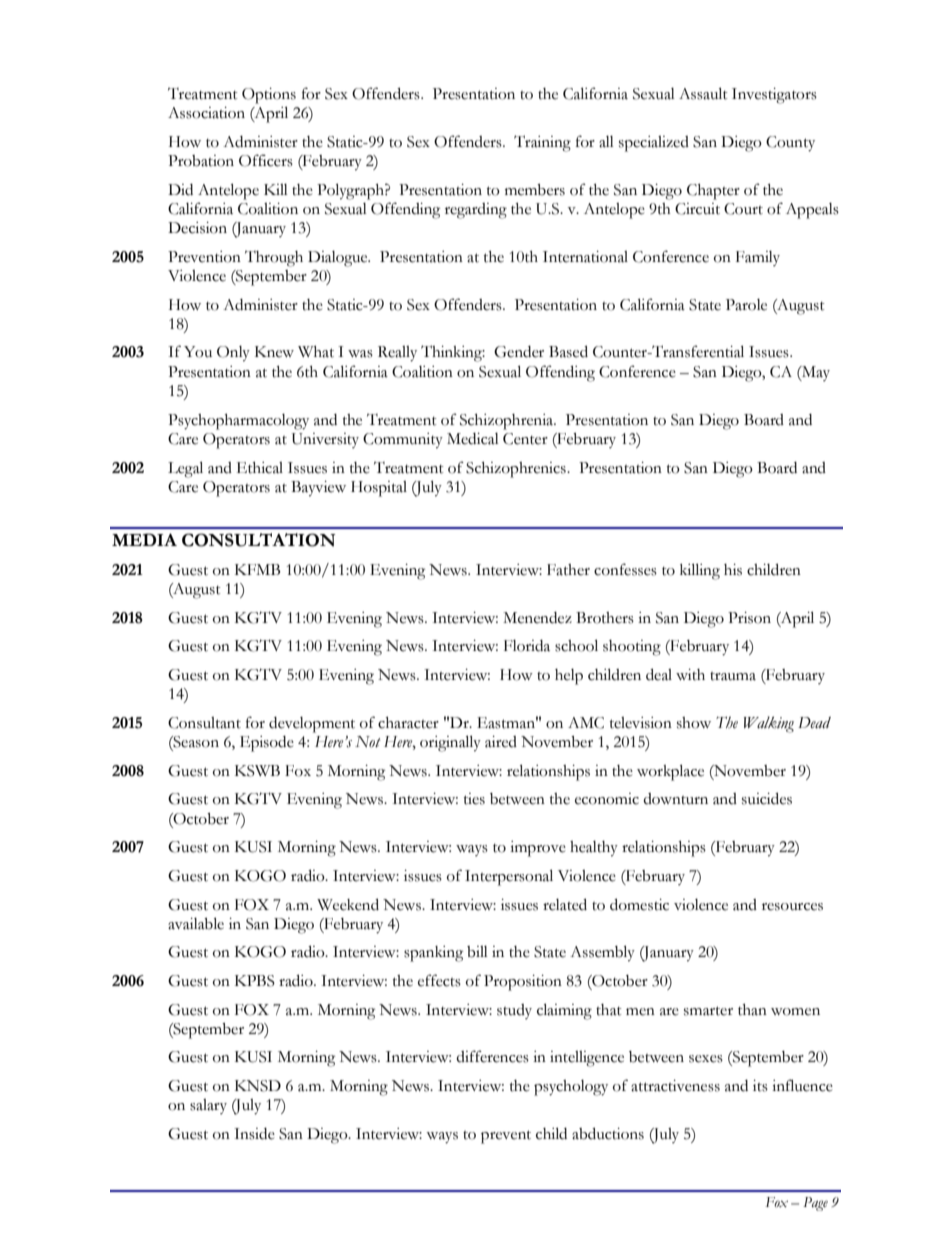 This screenshot has height=1233, width=952. What do you see at coordinates (703, 93) in the screenshot?
I see `Assault` at bounding box center [703, 93].
